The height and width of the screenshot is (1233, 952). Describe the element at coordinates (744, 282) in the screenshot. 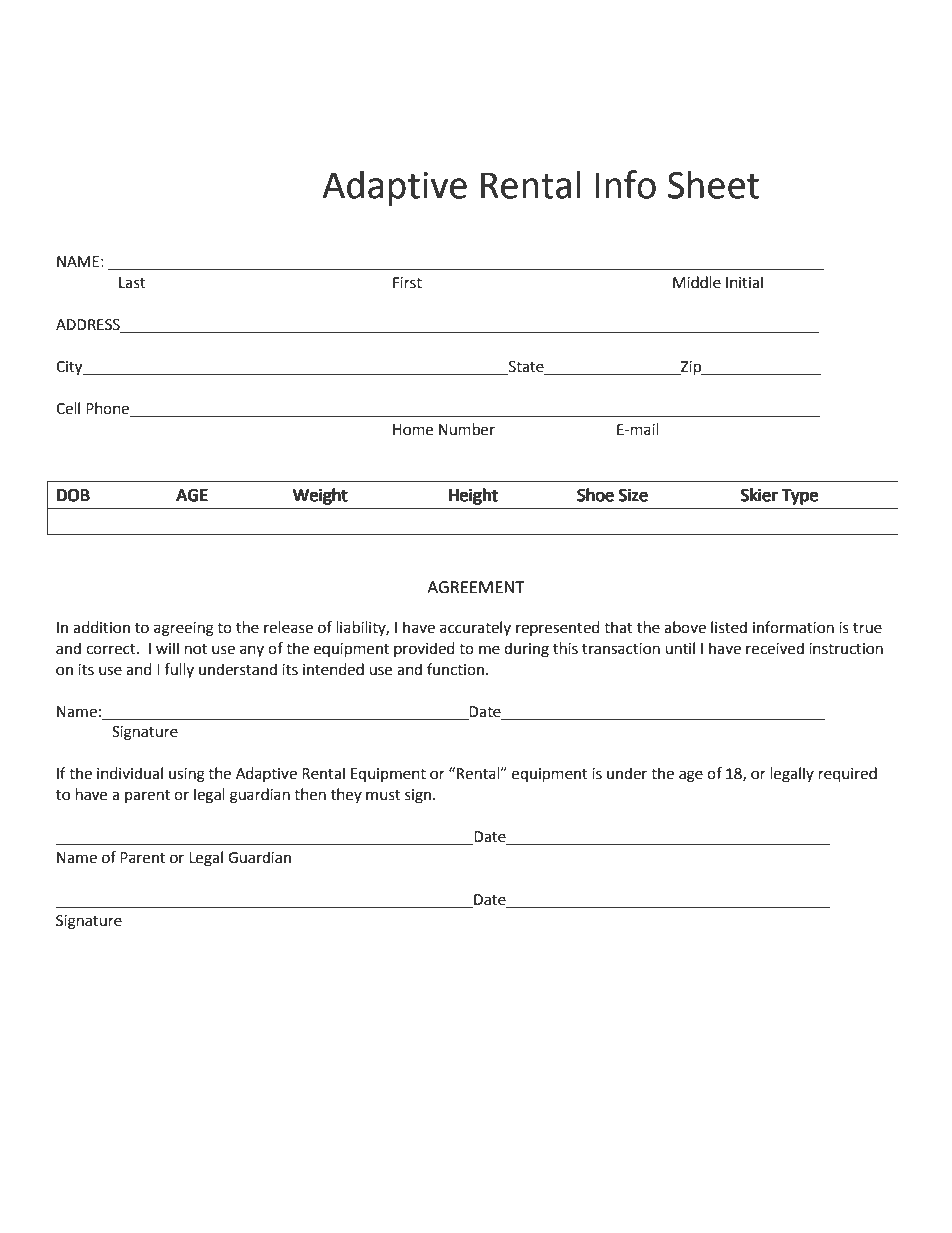

I see `Initial` at that location.
